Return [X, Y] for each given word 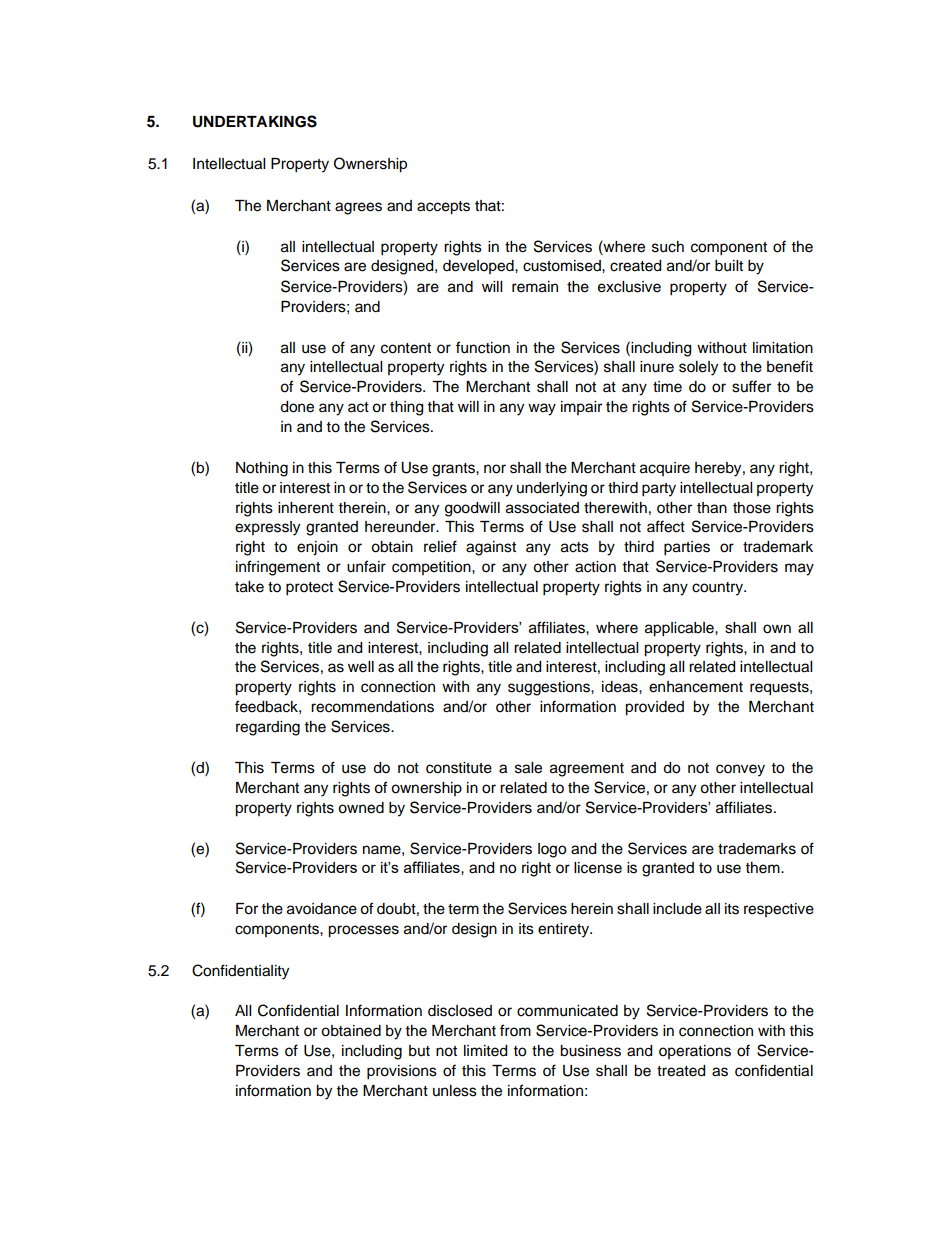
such [668, 247]
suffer [751, 386]
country [719, 589]
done [297, 407]
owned [361, 808]
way [542, 409]
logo [552, 850]
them [764, 868]
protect [309, 589]
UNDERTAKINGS [255, 121]
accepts [443, 208]
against [491, 548]
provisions [402, 1072]
